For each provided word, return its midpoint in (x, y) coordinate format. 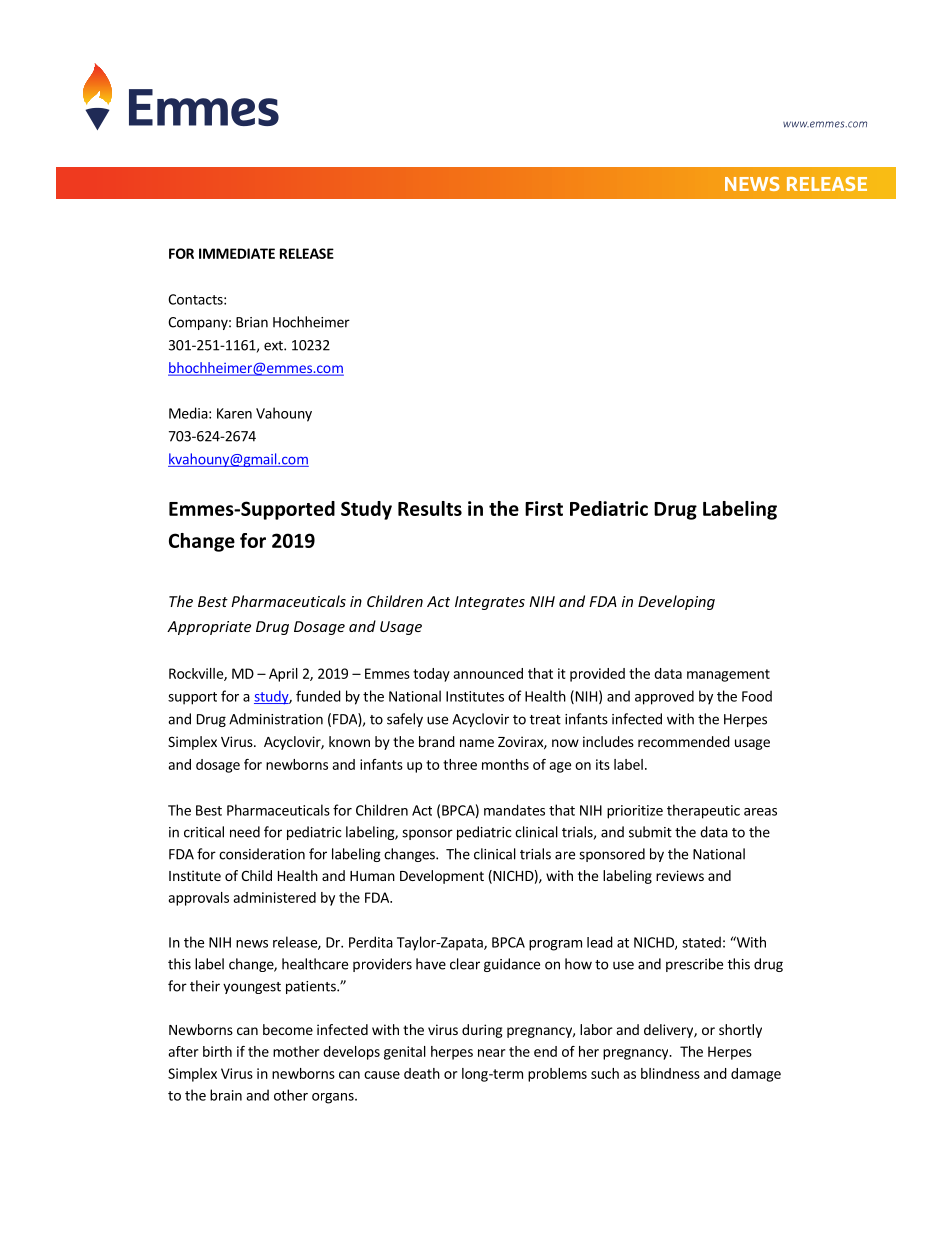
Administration (276, 719)
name (477, 743)
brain (226, 1095)
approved (664, 697)
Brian (252, 322)
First (544, 508)
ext (274, 346)
